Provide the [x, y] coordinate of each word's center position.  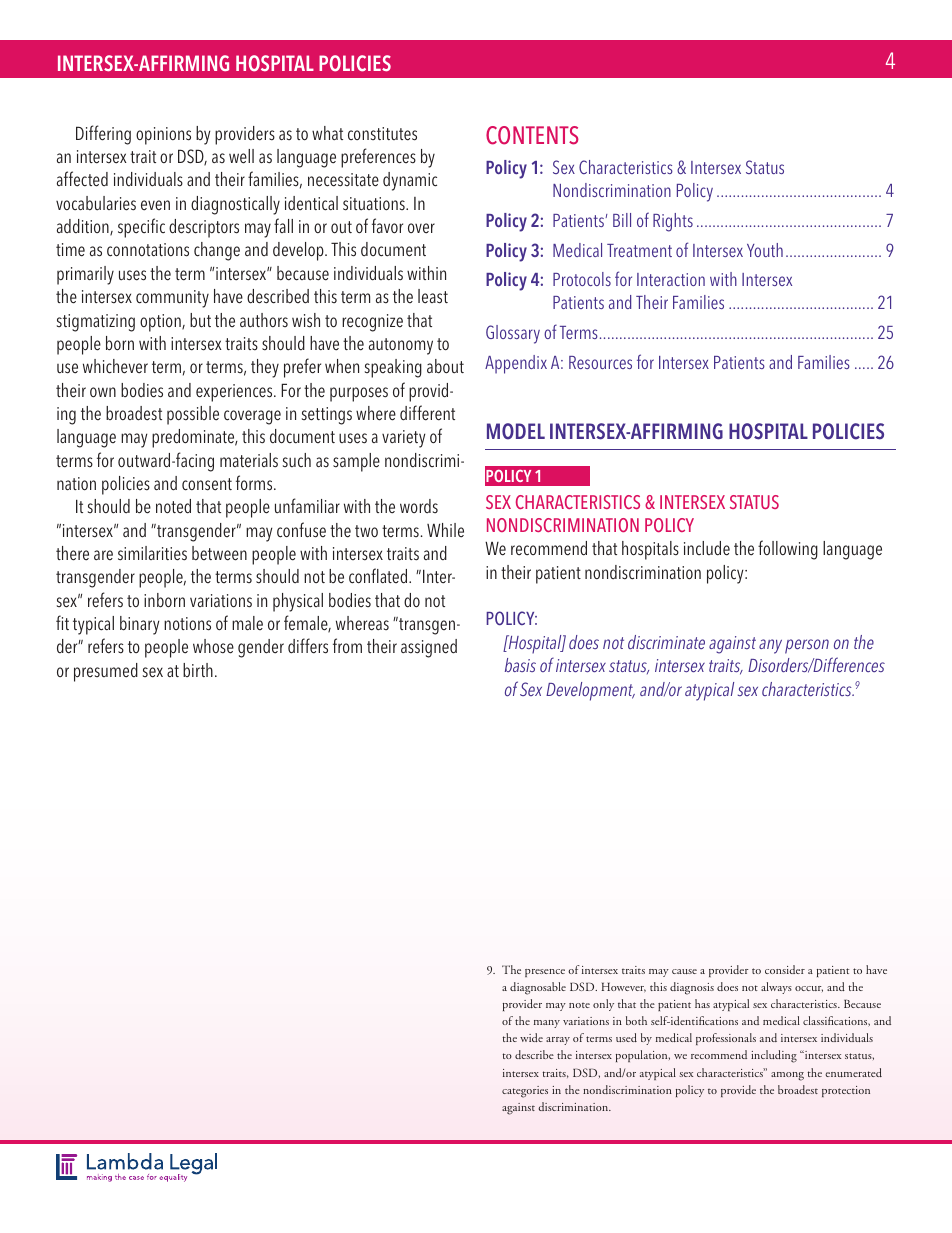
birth [198, 670]
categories [525, 1092]
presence [545, 973]
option [161, 323]
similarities [152, 553]
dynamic [410, 181]
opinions [163, 136]
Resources [600, 362]
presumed [106, 672]
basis [520, 665]
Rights [673, 222]
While [445, 530]
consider [785, 969]
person [807, 646]
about [445, 366]
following [788, 550]
